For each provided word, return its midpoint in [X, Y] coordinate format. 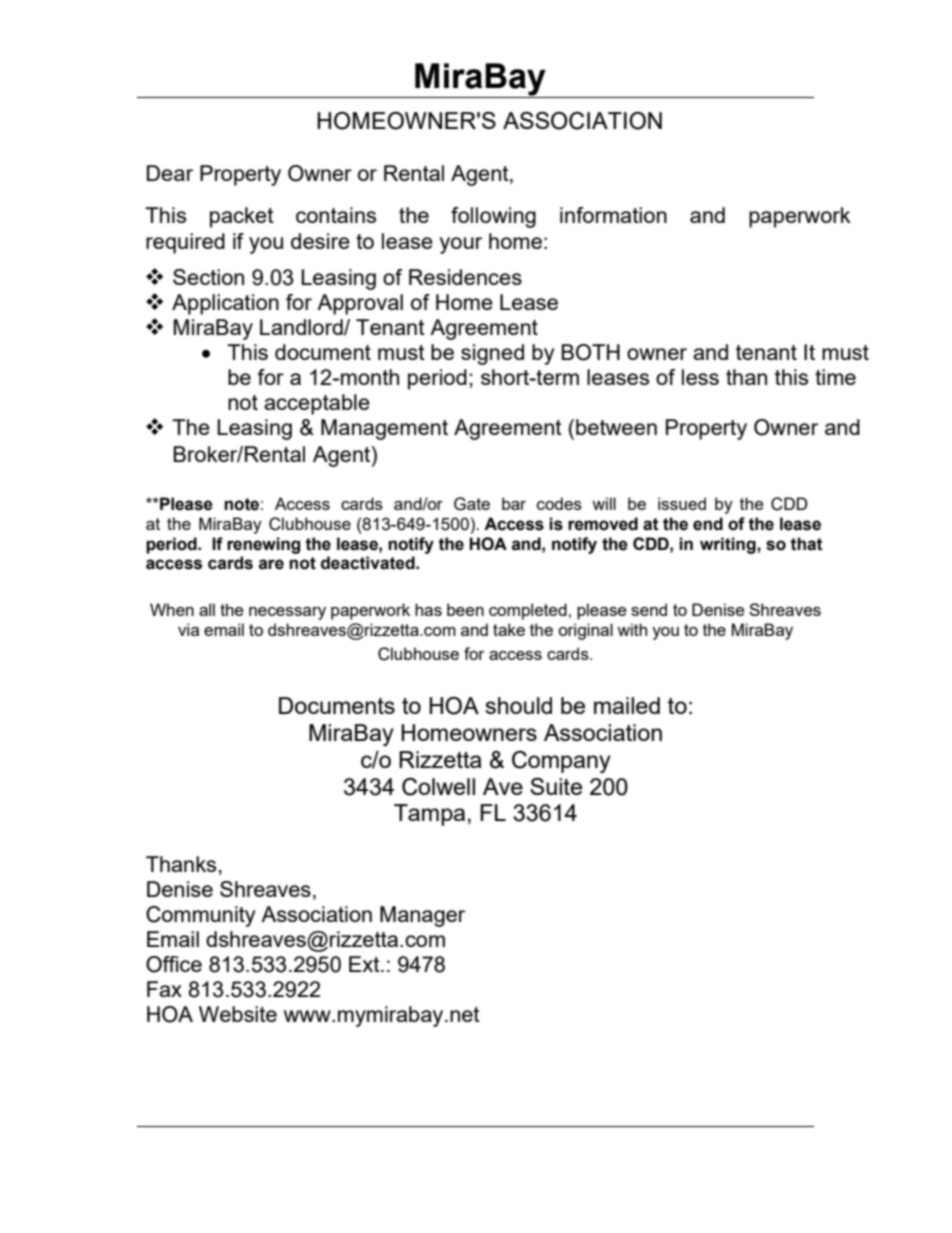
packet [242, 217]
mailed [627, 705]
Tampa [429, 815]
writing [729, 545]
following [493, 217]
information [613, 215]
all [207, 609]
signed [492, 354]
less [700, 377]
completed [528, 611]
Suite [556, 786]
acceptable [317, 404]
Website [238, 1014]
